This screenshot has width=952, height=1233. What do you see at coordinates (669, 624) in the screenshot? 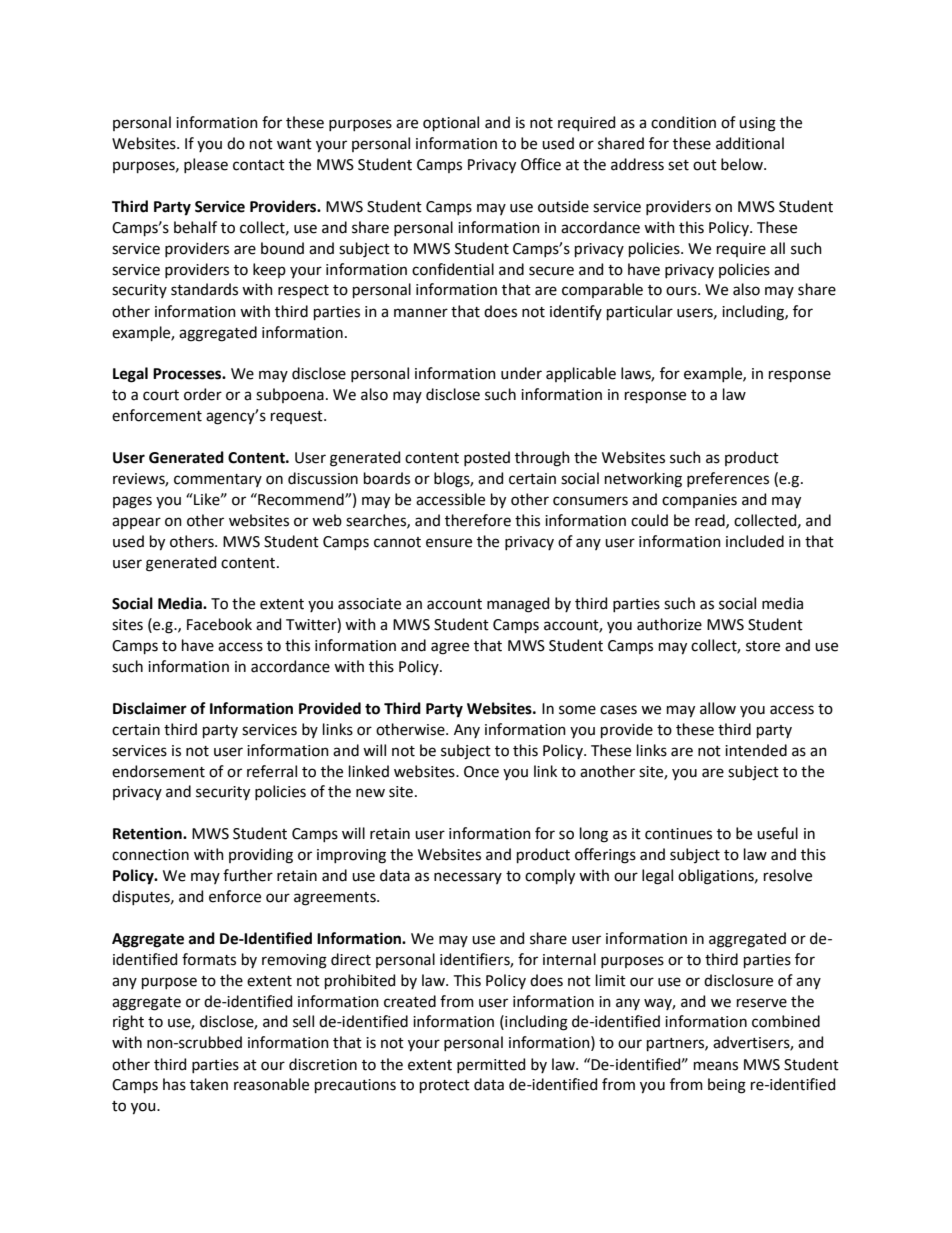
I see `authorize` at bounding box center [669, 624].
